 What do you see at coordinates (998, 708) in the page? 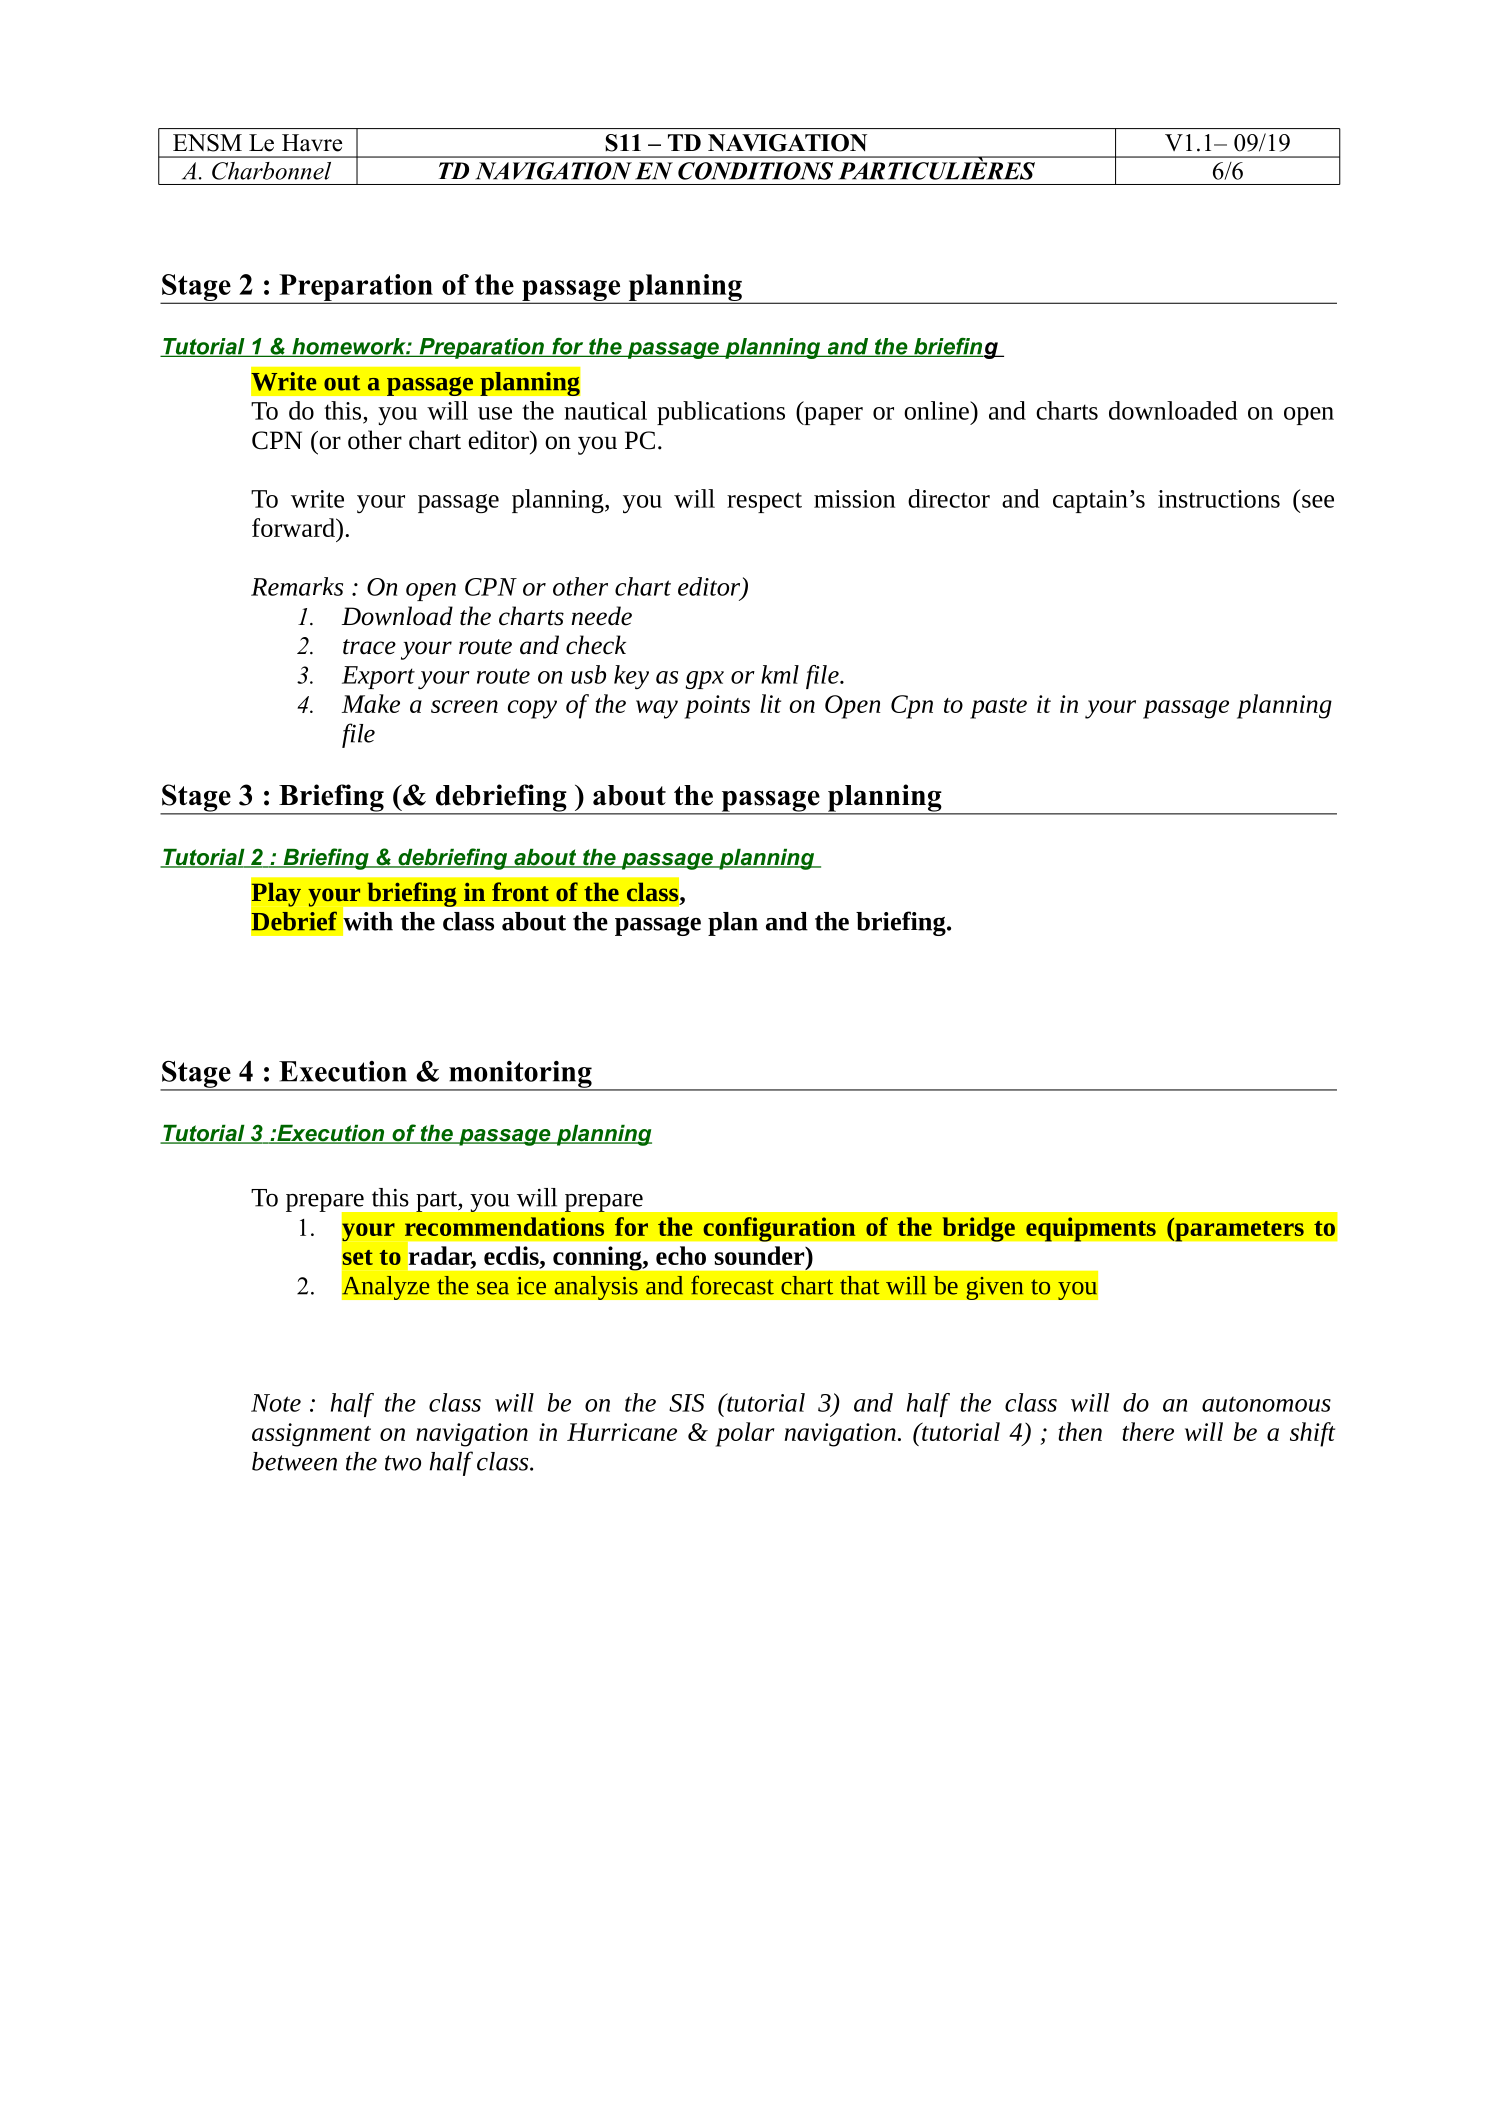
I see `paste` at bounding box center [998, 708].
